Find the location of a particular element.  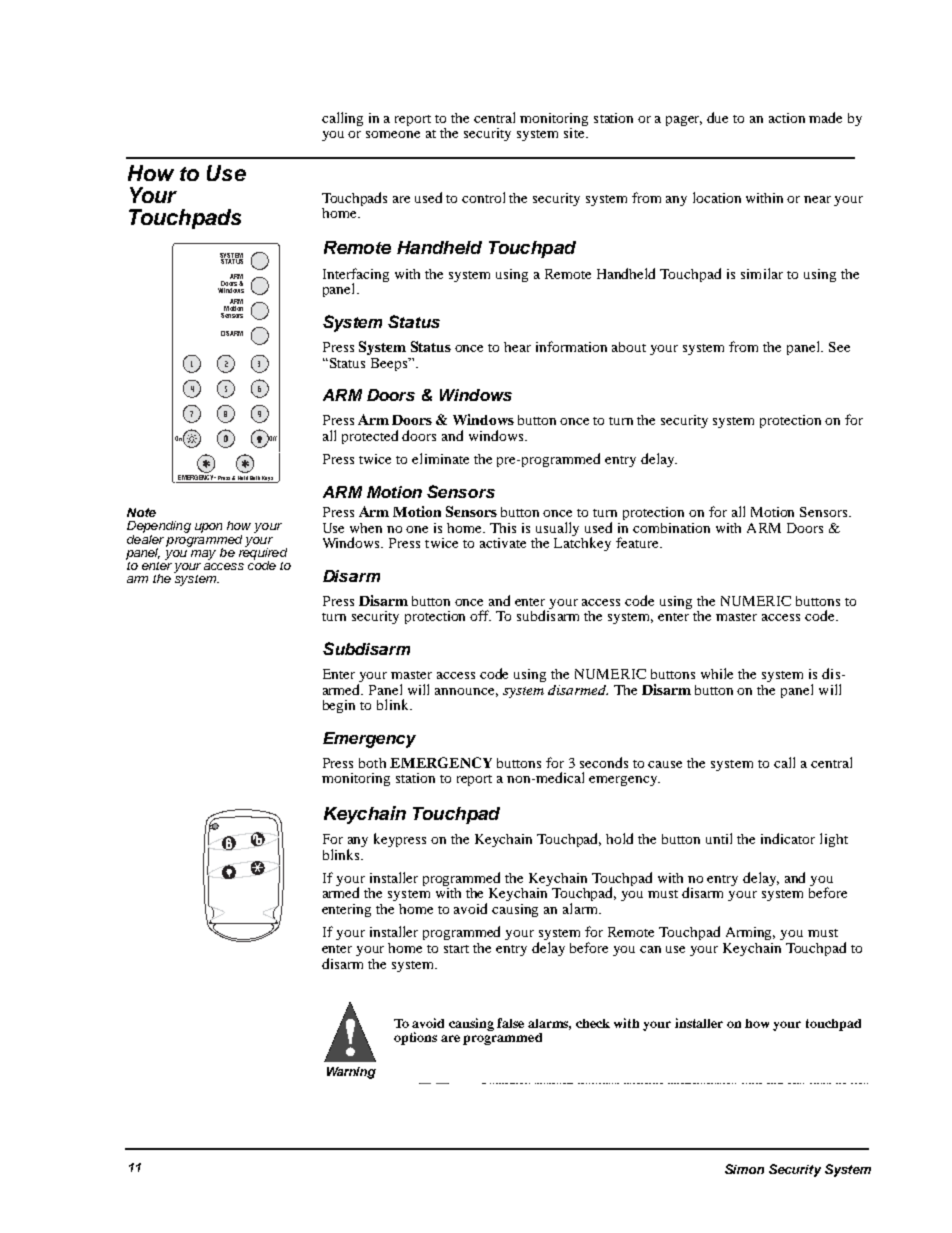

Interfacing is located at coordinates (356, 276).
